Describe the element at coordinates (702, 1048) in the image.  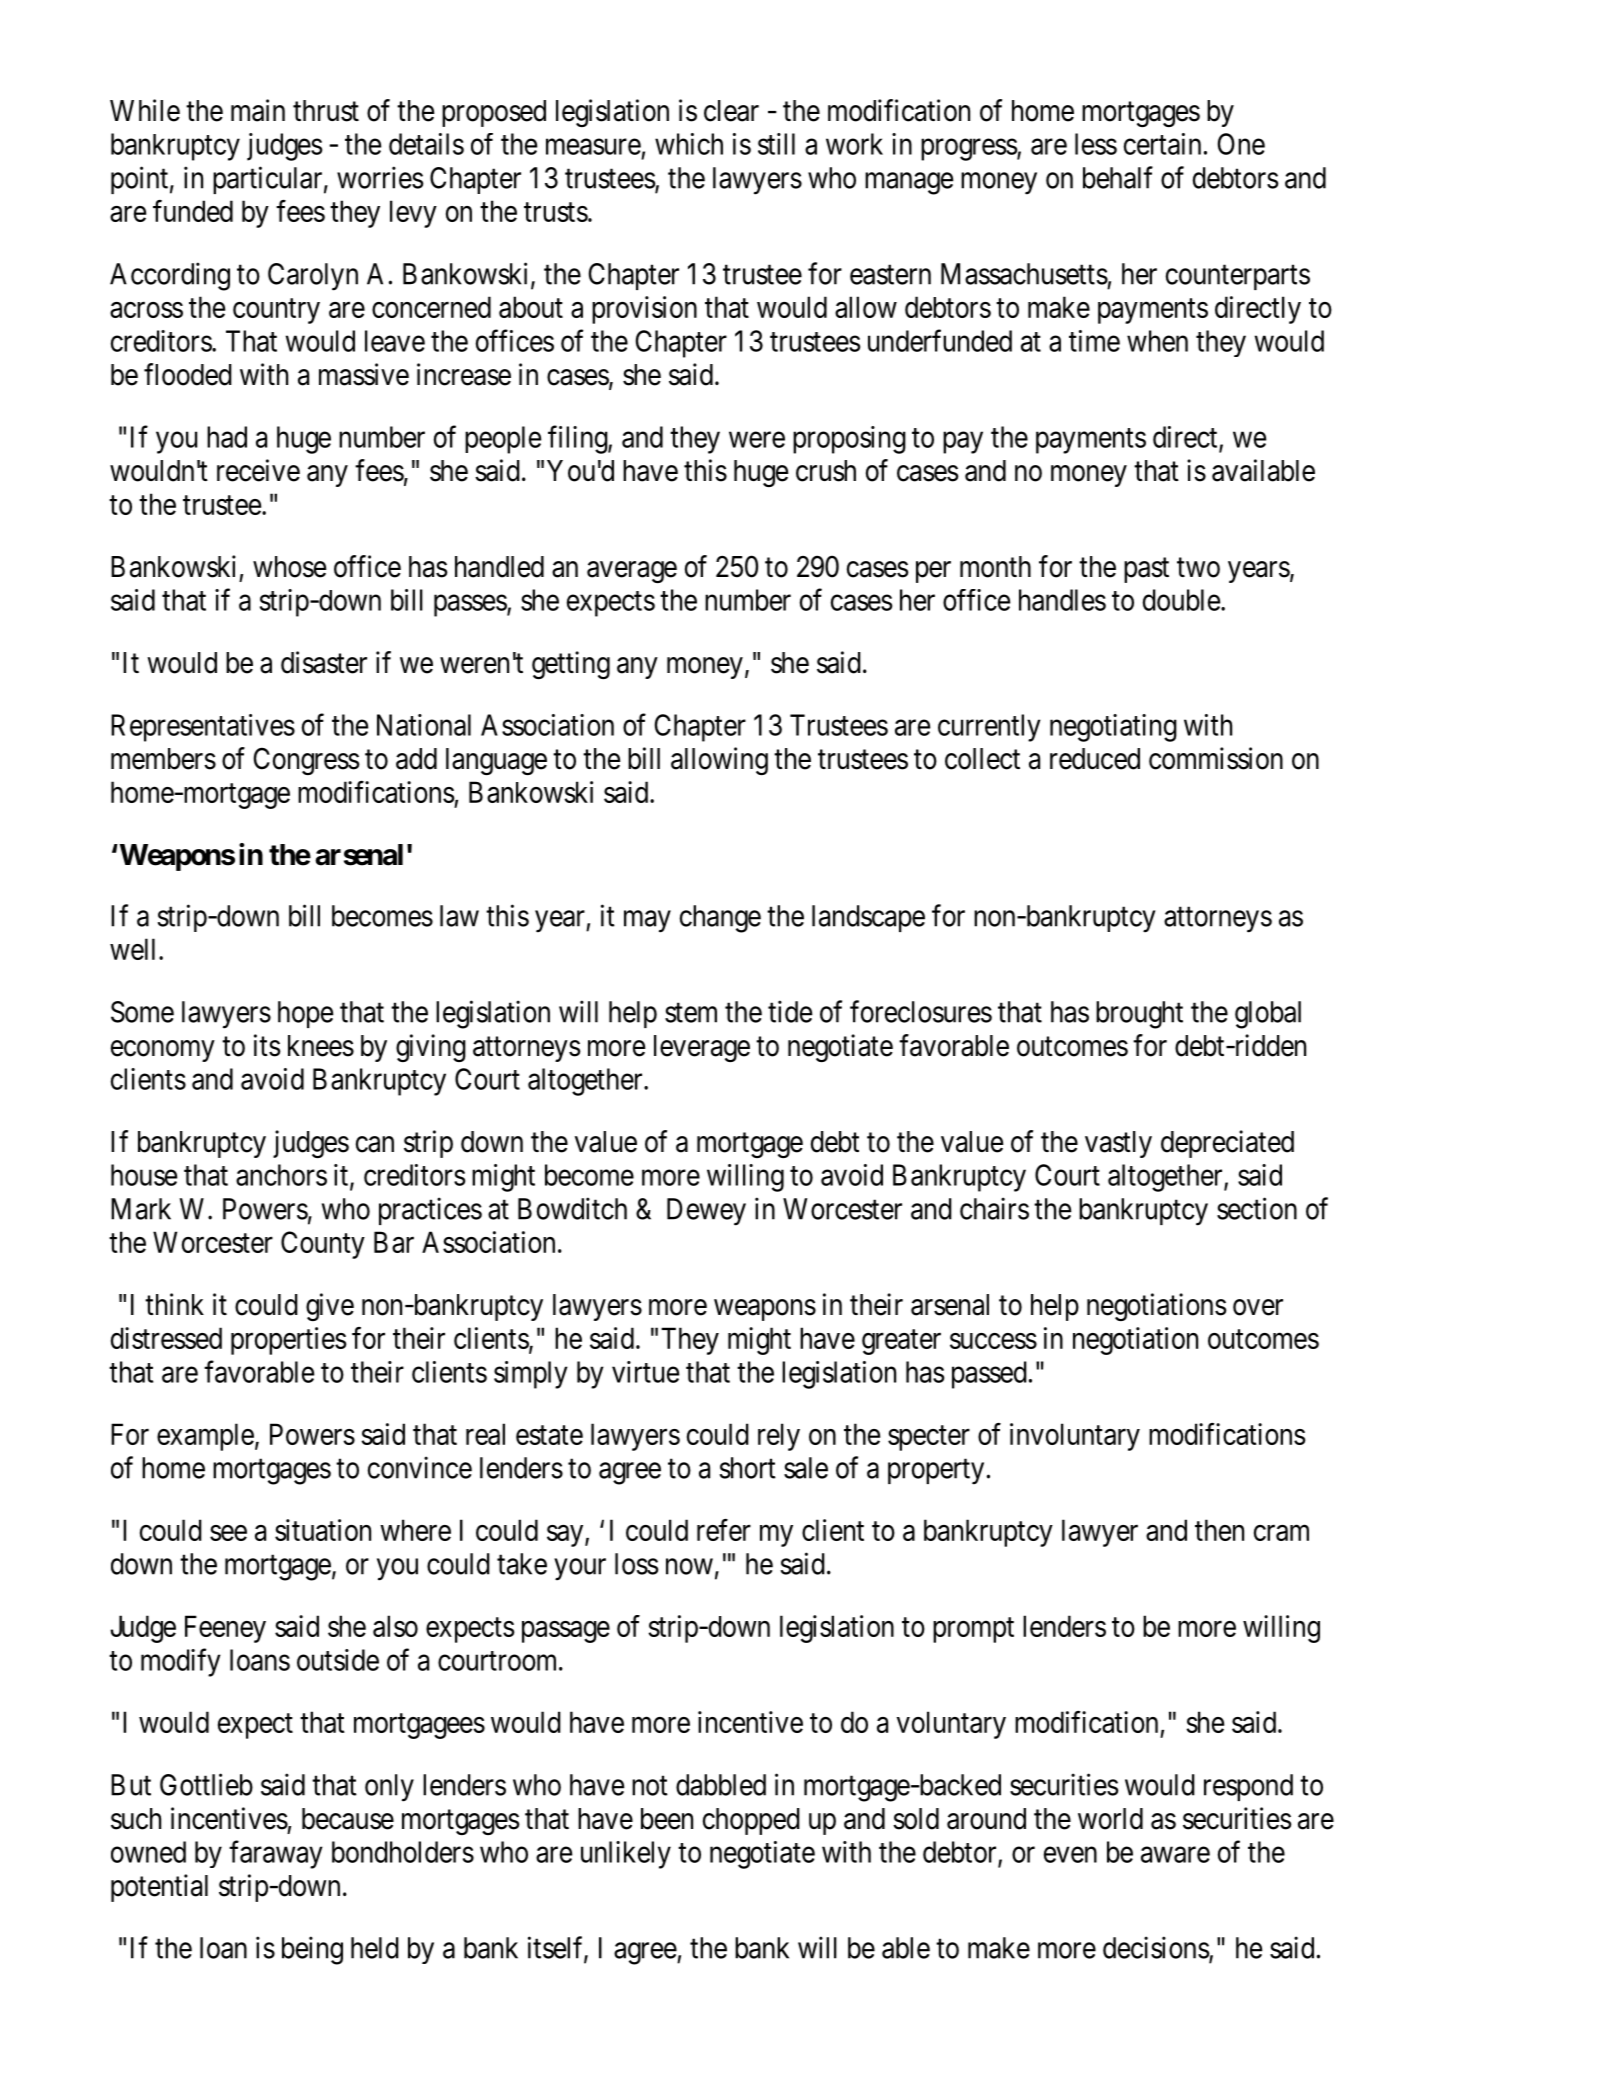
I see `leverage` at that location.
